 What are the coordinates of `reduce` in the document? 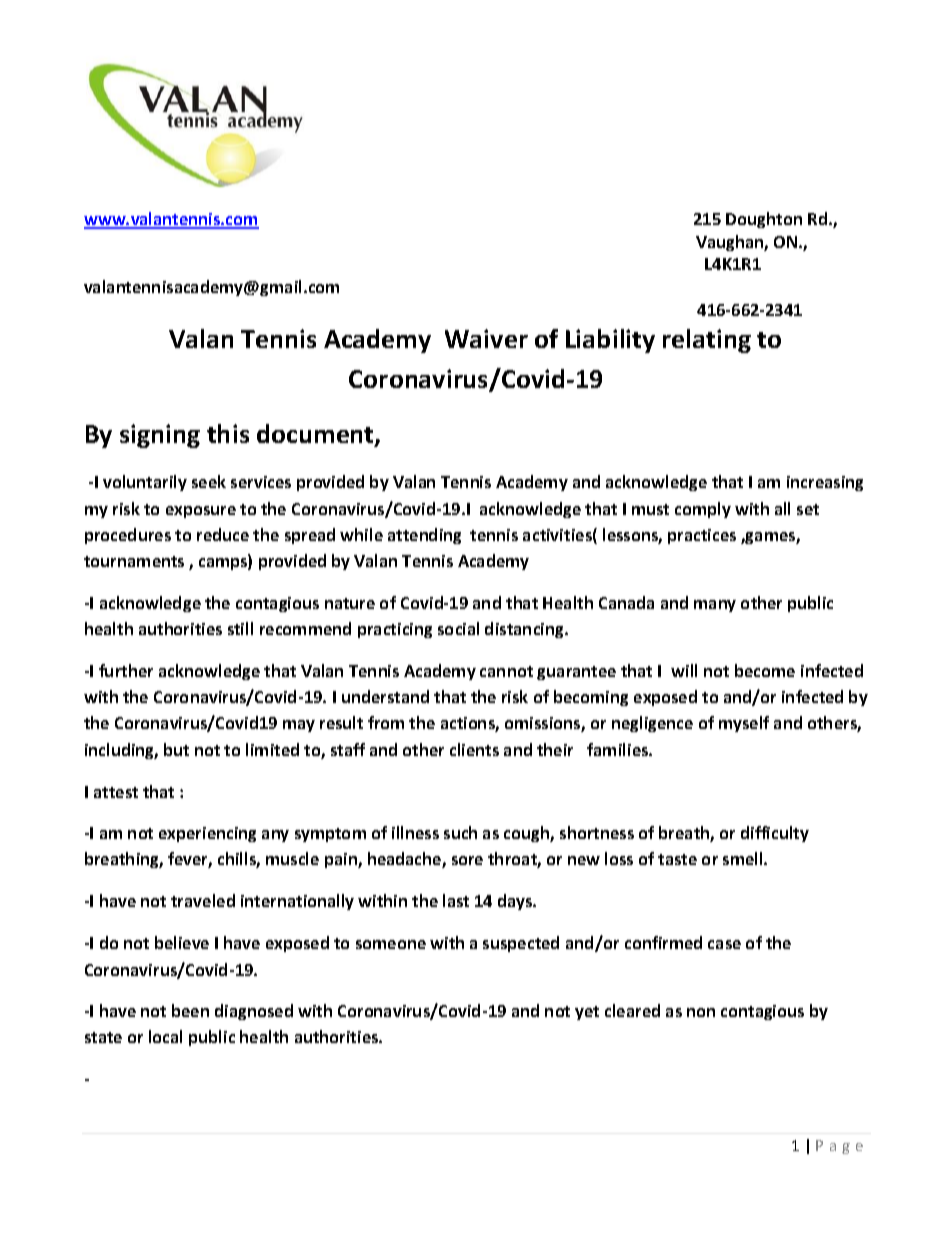 It's located at (223, 534).
